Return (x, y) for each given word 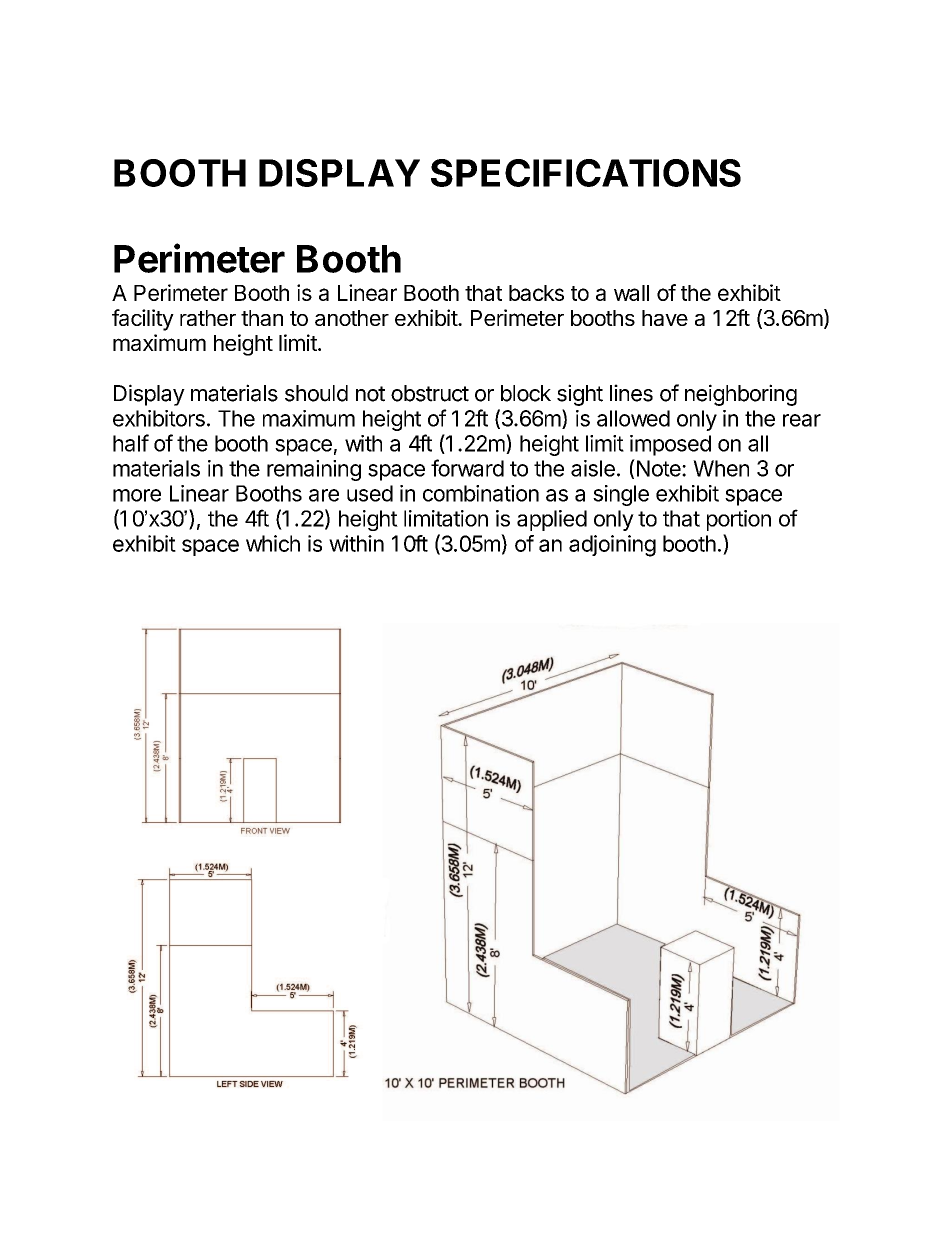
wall (631, 293)
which (273, 543)
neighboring (741, 395)
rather (208, 318)
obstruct (430, 393)
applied (552, 520)
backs (536, 293)
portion (739, 520)
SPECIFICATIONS (586, 173)
